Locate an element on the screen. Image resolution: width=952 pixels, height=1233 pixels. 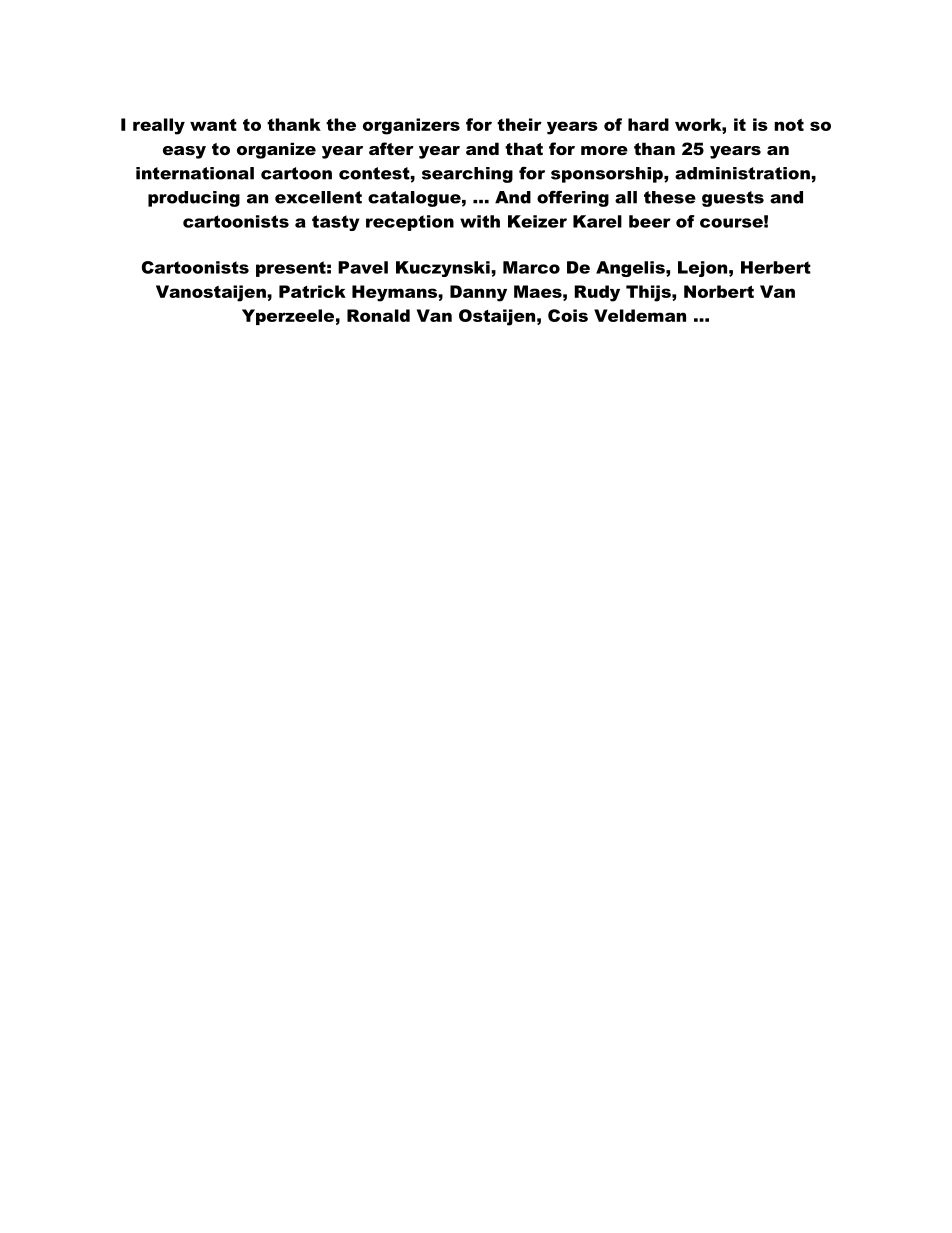
searching is located at coordinates (467, 175).
